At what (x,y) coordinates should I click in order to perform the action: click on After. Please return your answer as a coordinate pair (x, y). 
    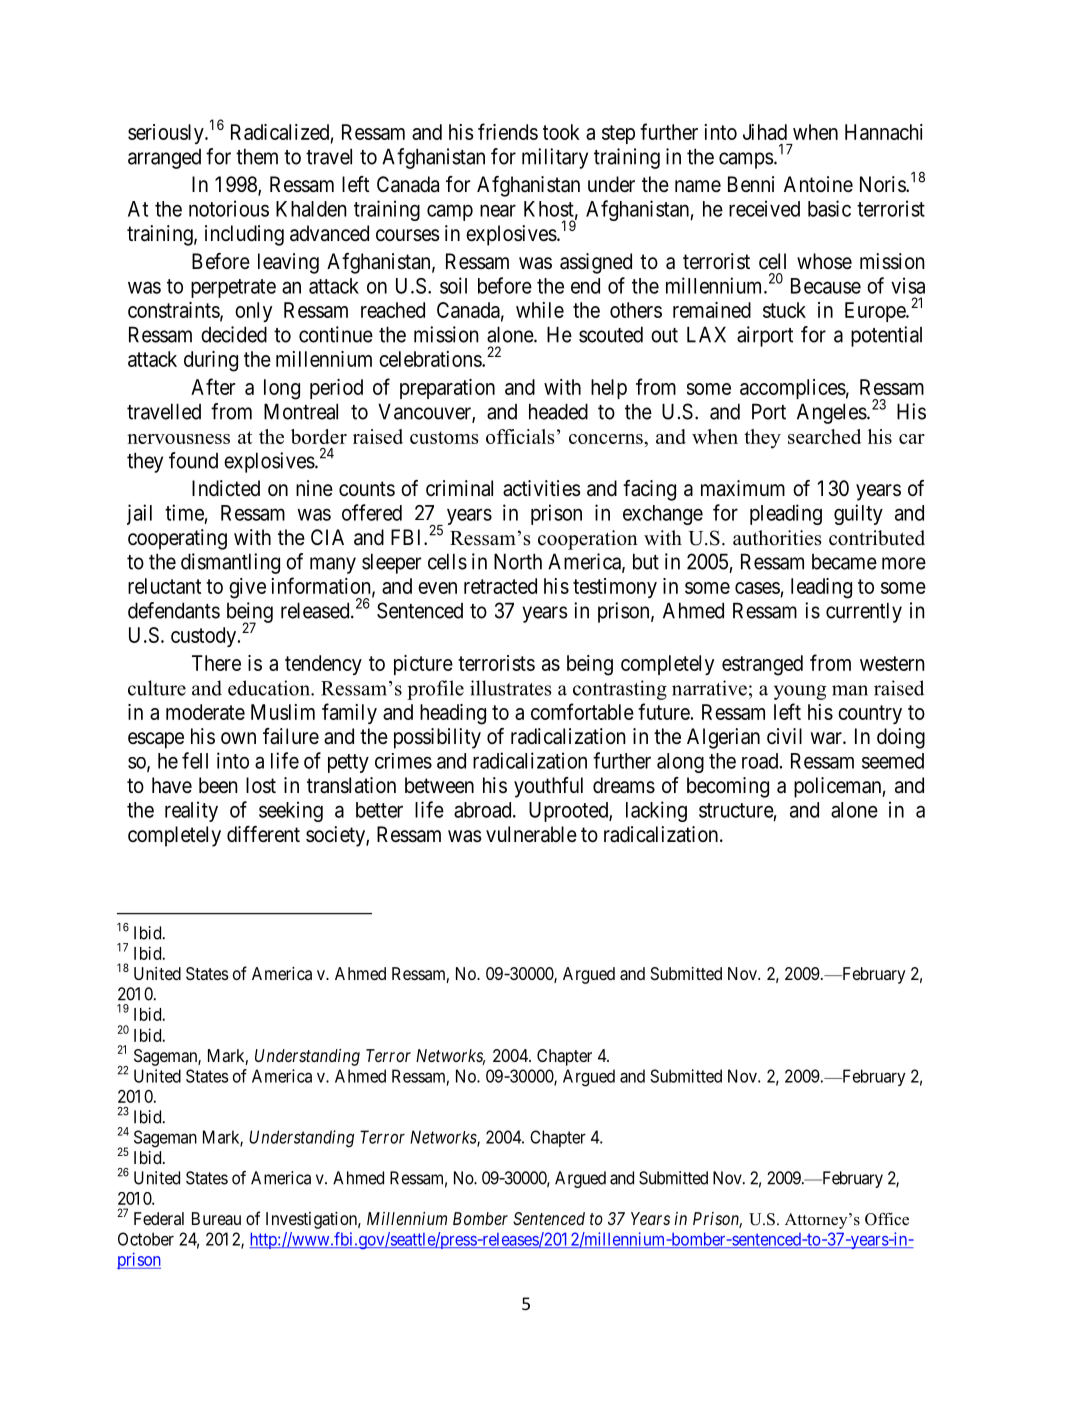
    Looking at the image, I should click on (213, 386).
